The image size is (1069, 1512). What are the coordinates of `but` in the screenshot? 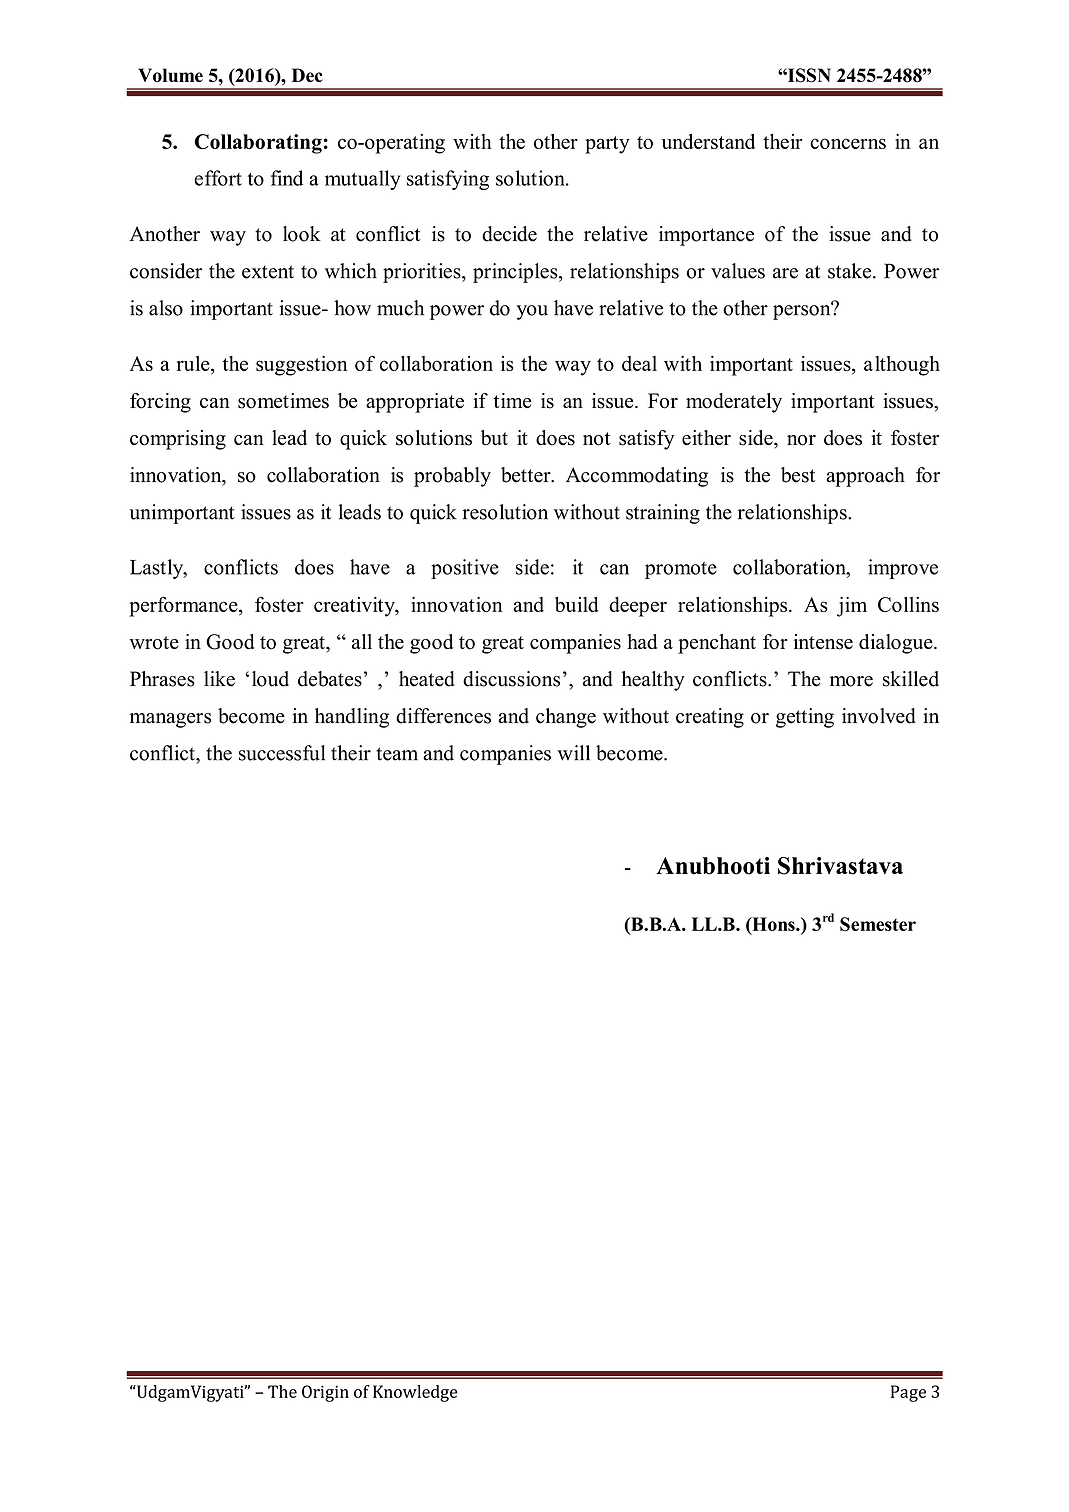 It's located at (494, 438).
